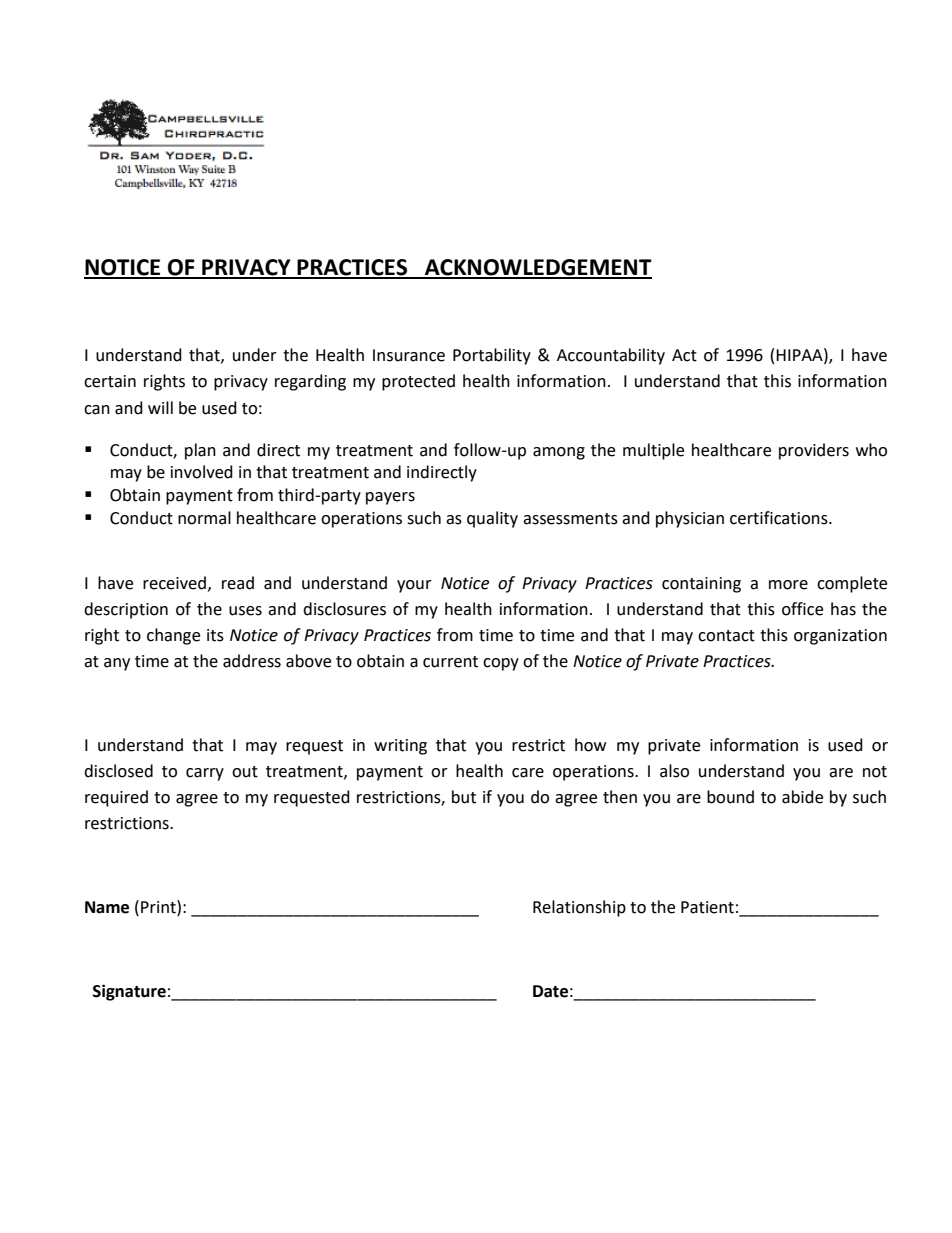 This screenshot has height=1233, width=952. I want to click on Relationship, so click(579, 908).
